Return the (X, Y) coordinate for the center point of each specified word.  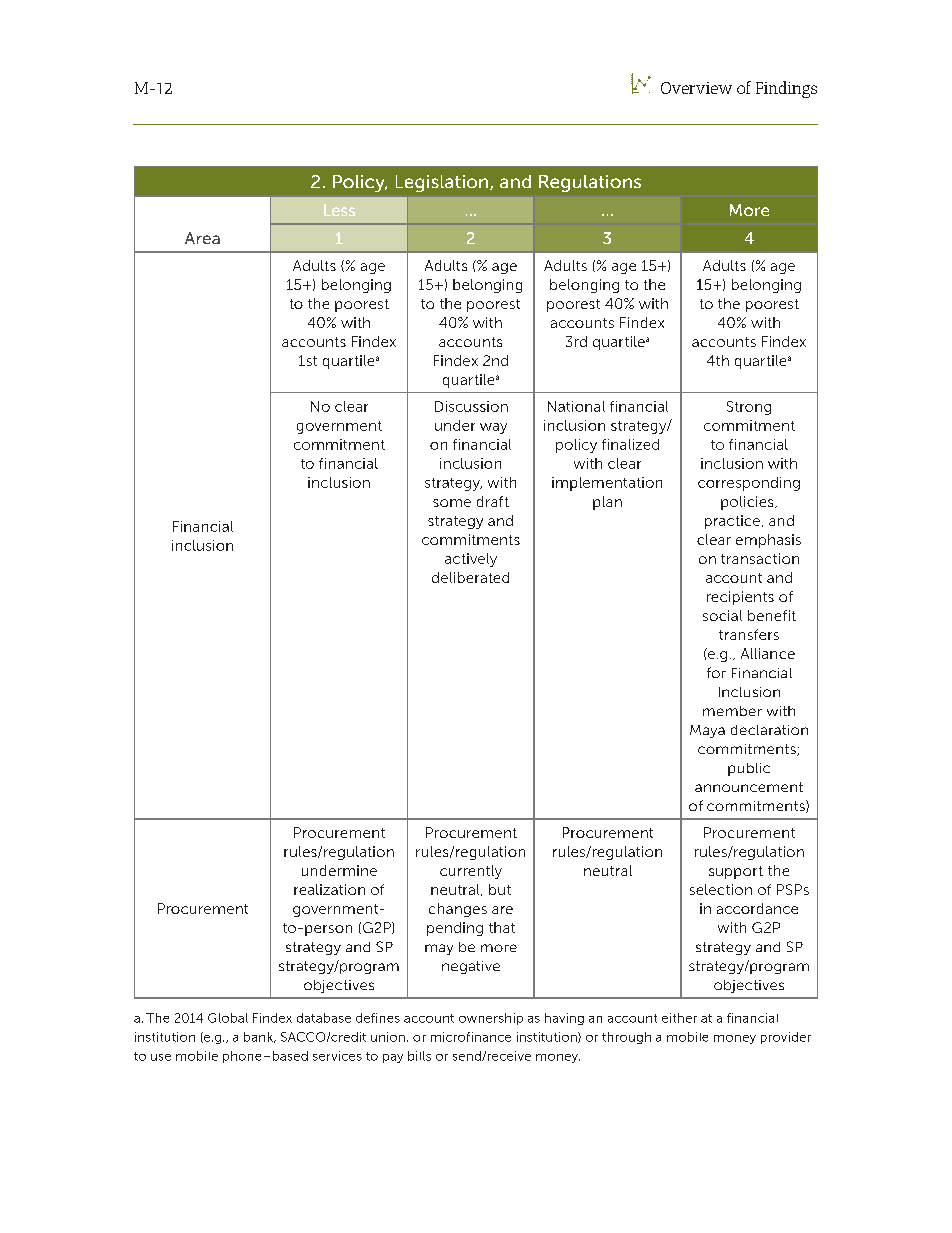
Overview (696, 88)
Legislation (443, 183)
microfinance (471, 1037)
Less (339, 210)
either (679, 1018)
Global (228, 1018)
